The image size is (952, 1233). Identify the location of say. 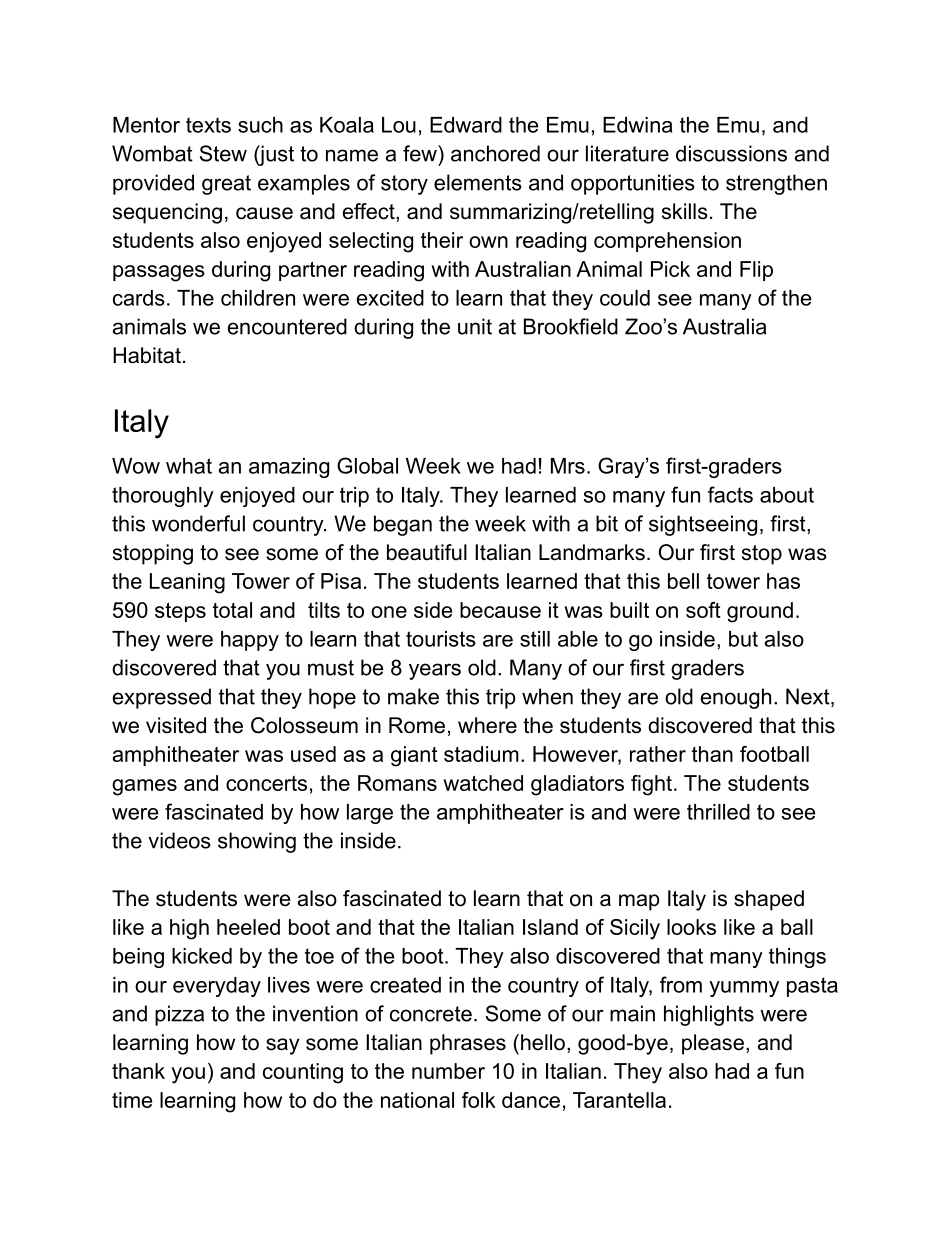
(282, 1046).
